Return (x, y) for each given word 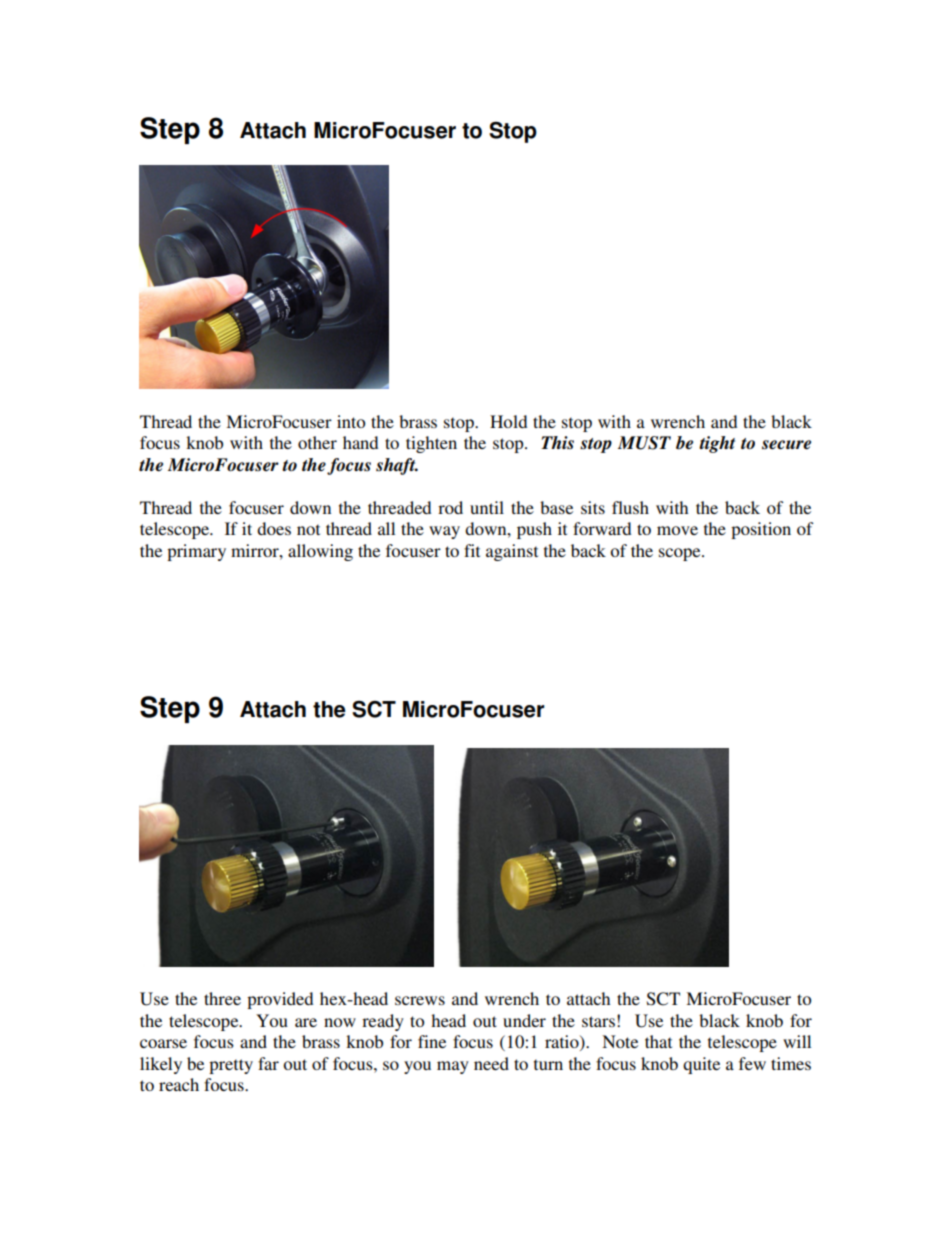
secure (786, 445)
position (761, 530)
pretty (231, 1066)
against (512, 552)
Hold (508, 421)
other (317, 442)
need (491, 1063)
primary (196, 552)
